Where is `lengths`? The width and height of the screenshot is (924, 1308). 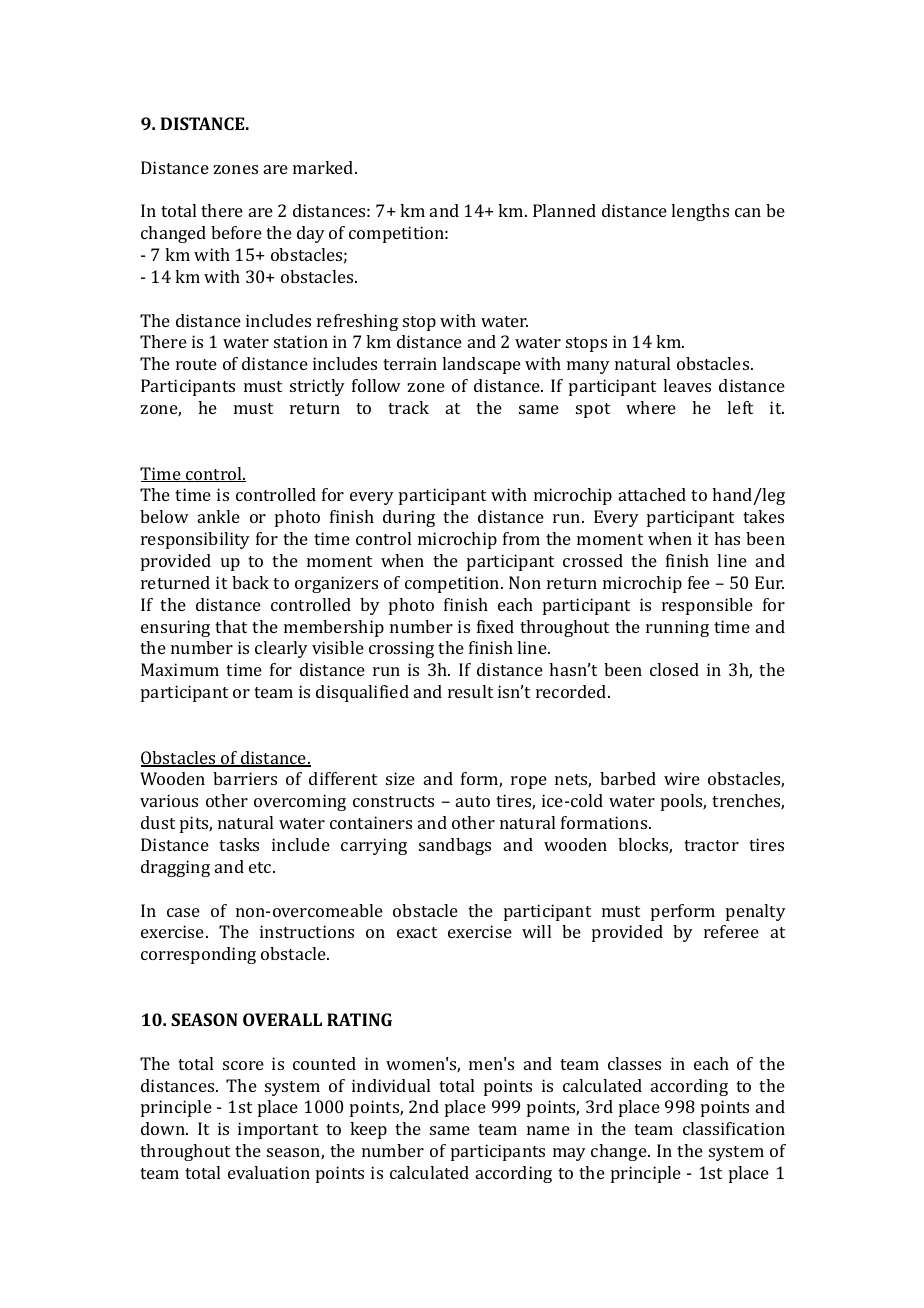 lengths is located at coordinates (700, 212).
